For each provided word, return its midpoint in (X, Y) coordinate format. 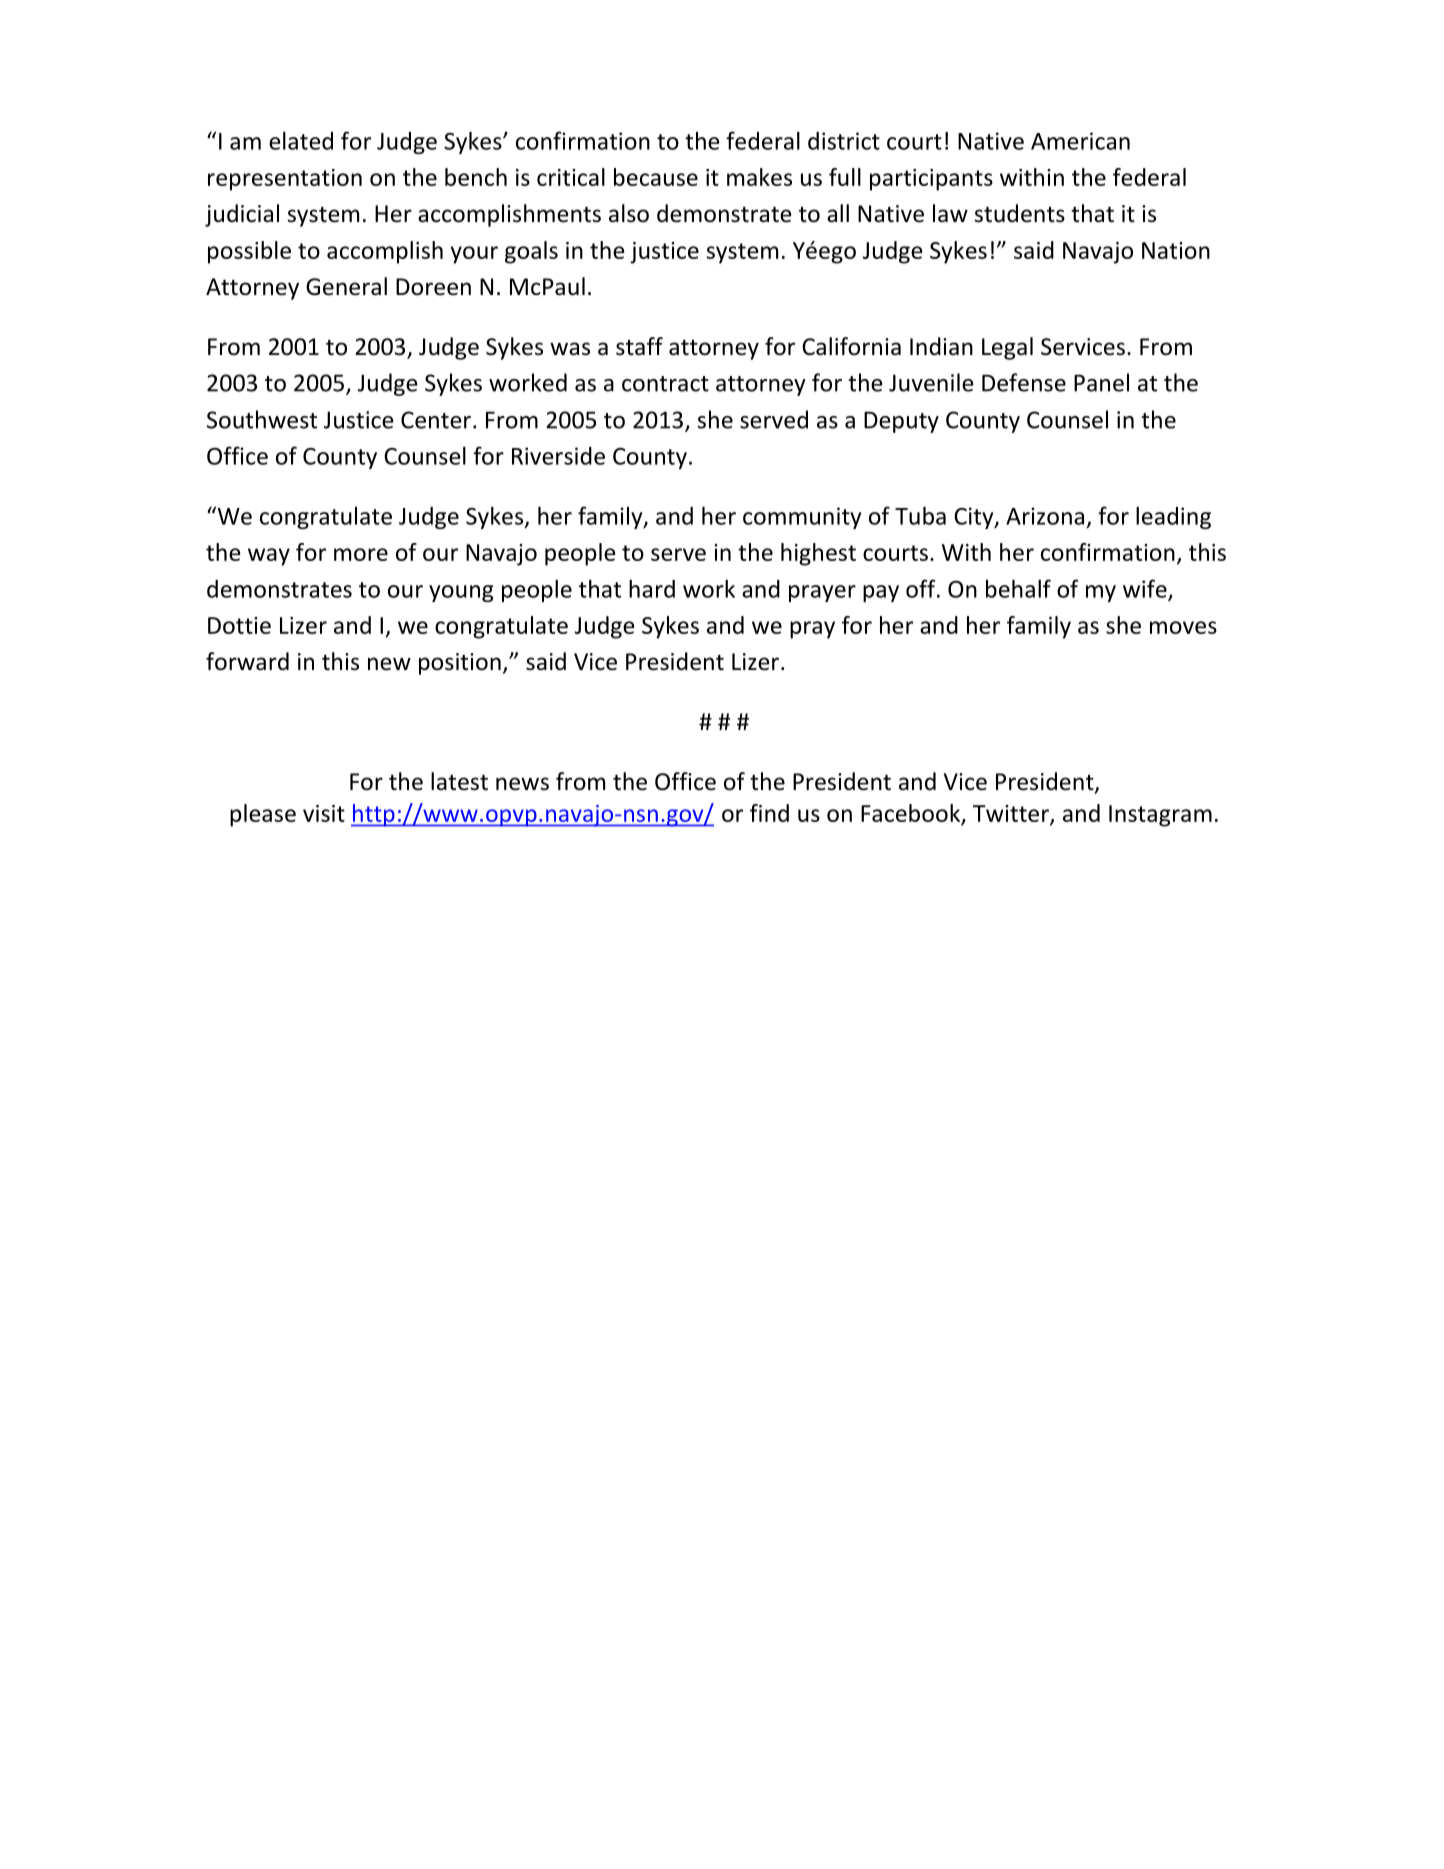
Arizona (1045, 516)
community (802, 518)
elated (301, 140)
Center (436, 420)
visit (324, 813)
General (346, 286)
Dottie (239, 625)
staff (639, 346)
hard (652, 588)
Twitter (1012, 814)
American (1080, 141)
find (769, 813)
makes (759, 177)
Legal (1007, 348)
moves (1183, 627)
